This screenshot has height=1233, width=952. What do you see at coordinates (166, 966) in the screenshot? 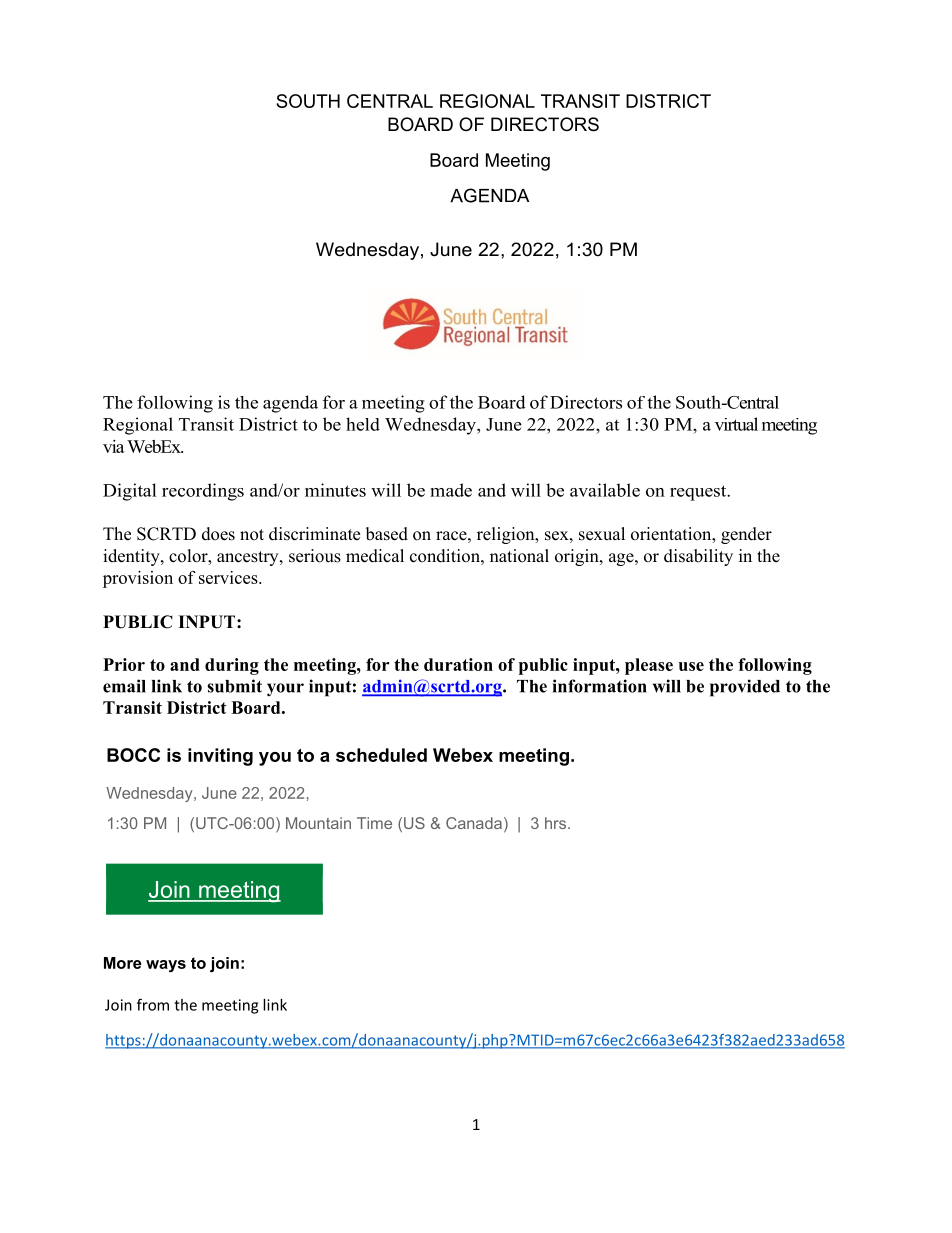
I see `ways` at bounding box center [166, 966].
